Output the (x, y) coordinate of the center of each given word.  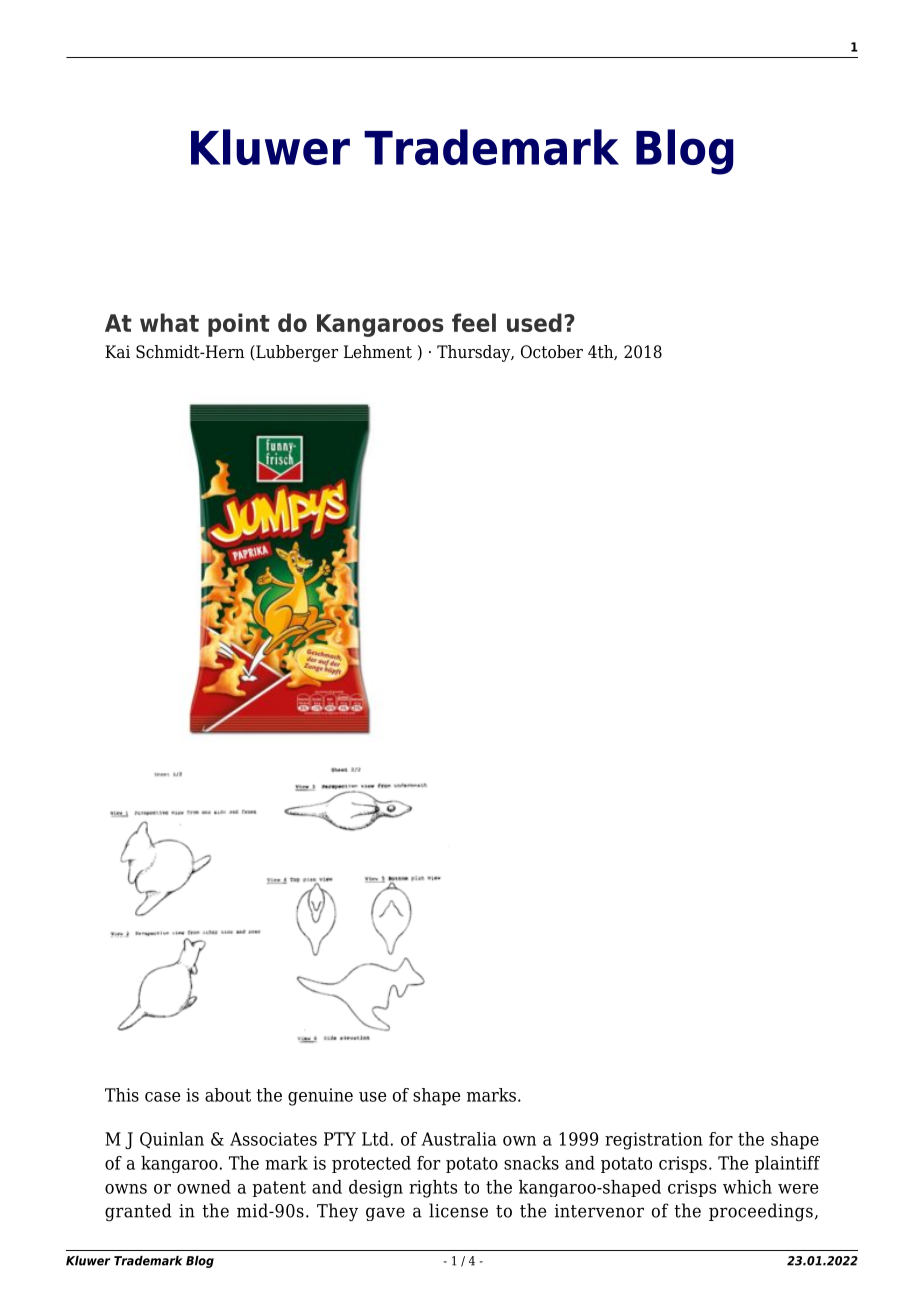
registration (654, 1141)
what (169, 322)
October (552, 352)
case (163, 1097)
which (747, 1187)
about (228, 1095)
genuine (320, 1097)
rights (433, 1189)
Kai (117, 351)
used (534, 322)
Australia (459, 1139)
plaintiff (787, 1164)
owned (204, 1187)
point (239, 325)
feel (474, 322)
